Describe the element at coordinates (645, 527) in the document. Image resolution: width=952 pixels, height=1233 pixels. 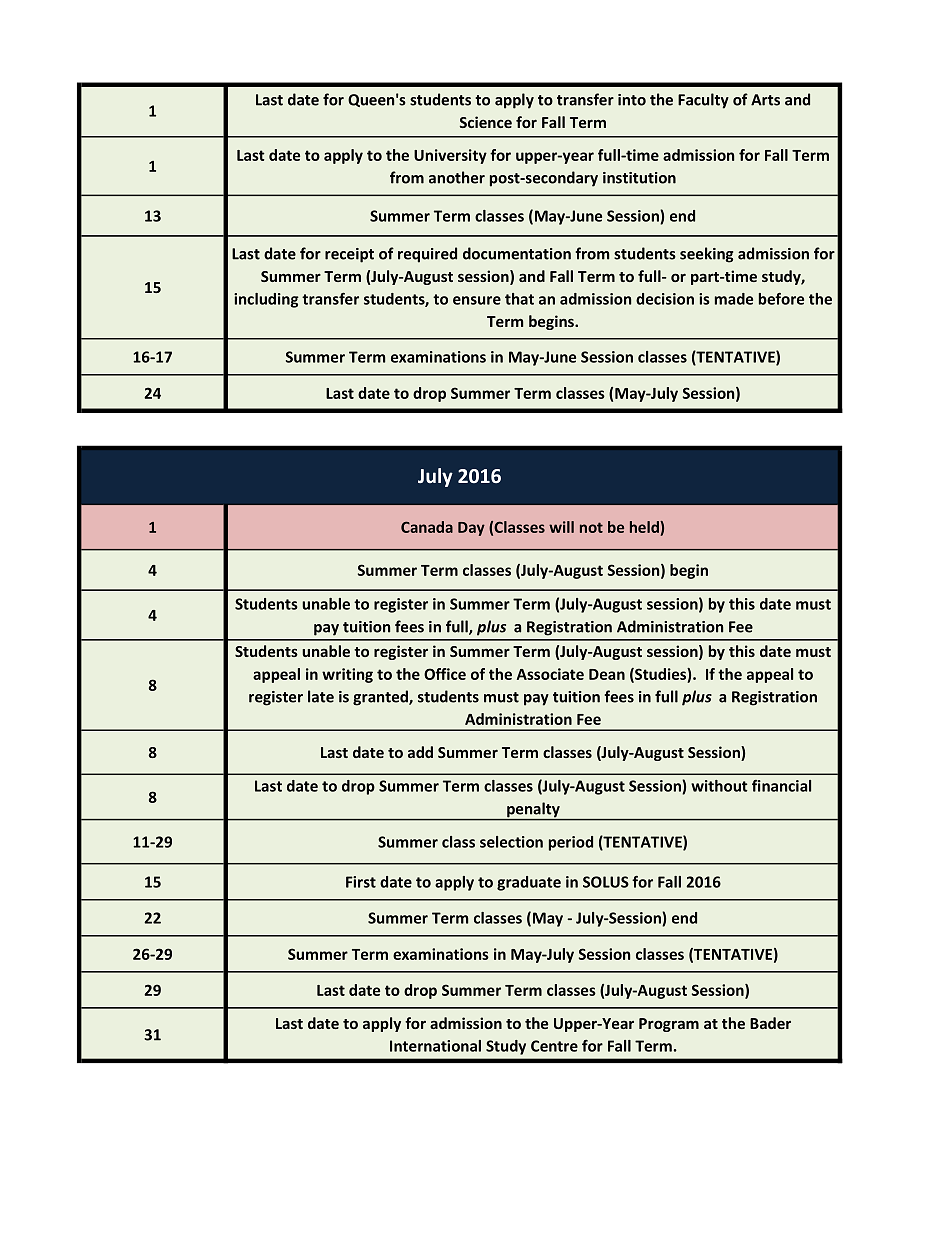
I see `held` at that location.
